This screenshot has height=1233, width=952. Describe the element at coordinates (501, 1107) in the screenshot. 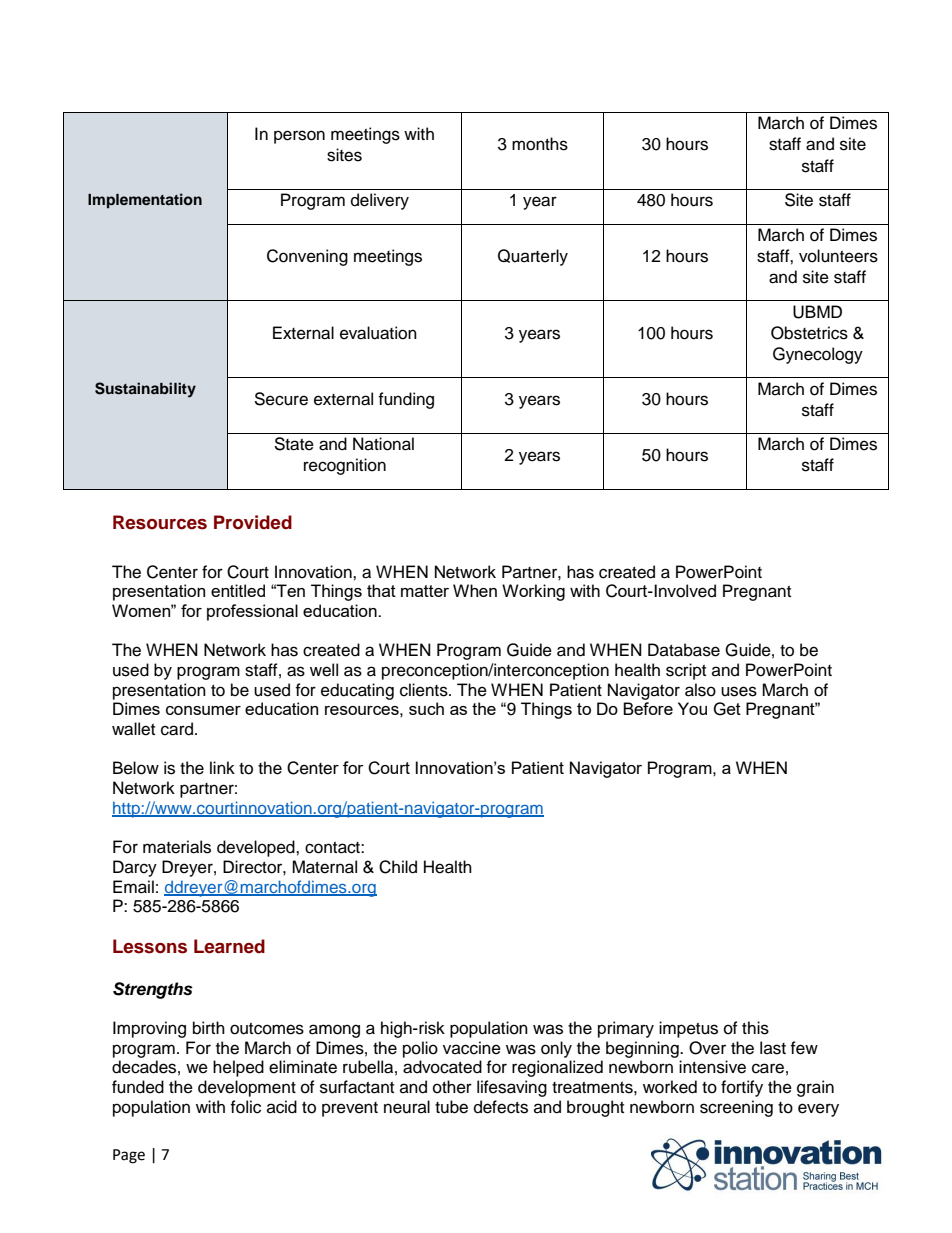

I see `defects` at that location.
